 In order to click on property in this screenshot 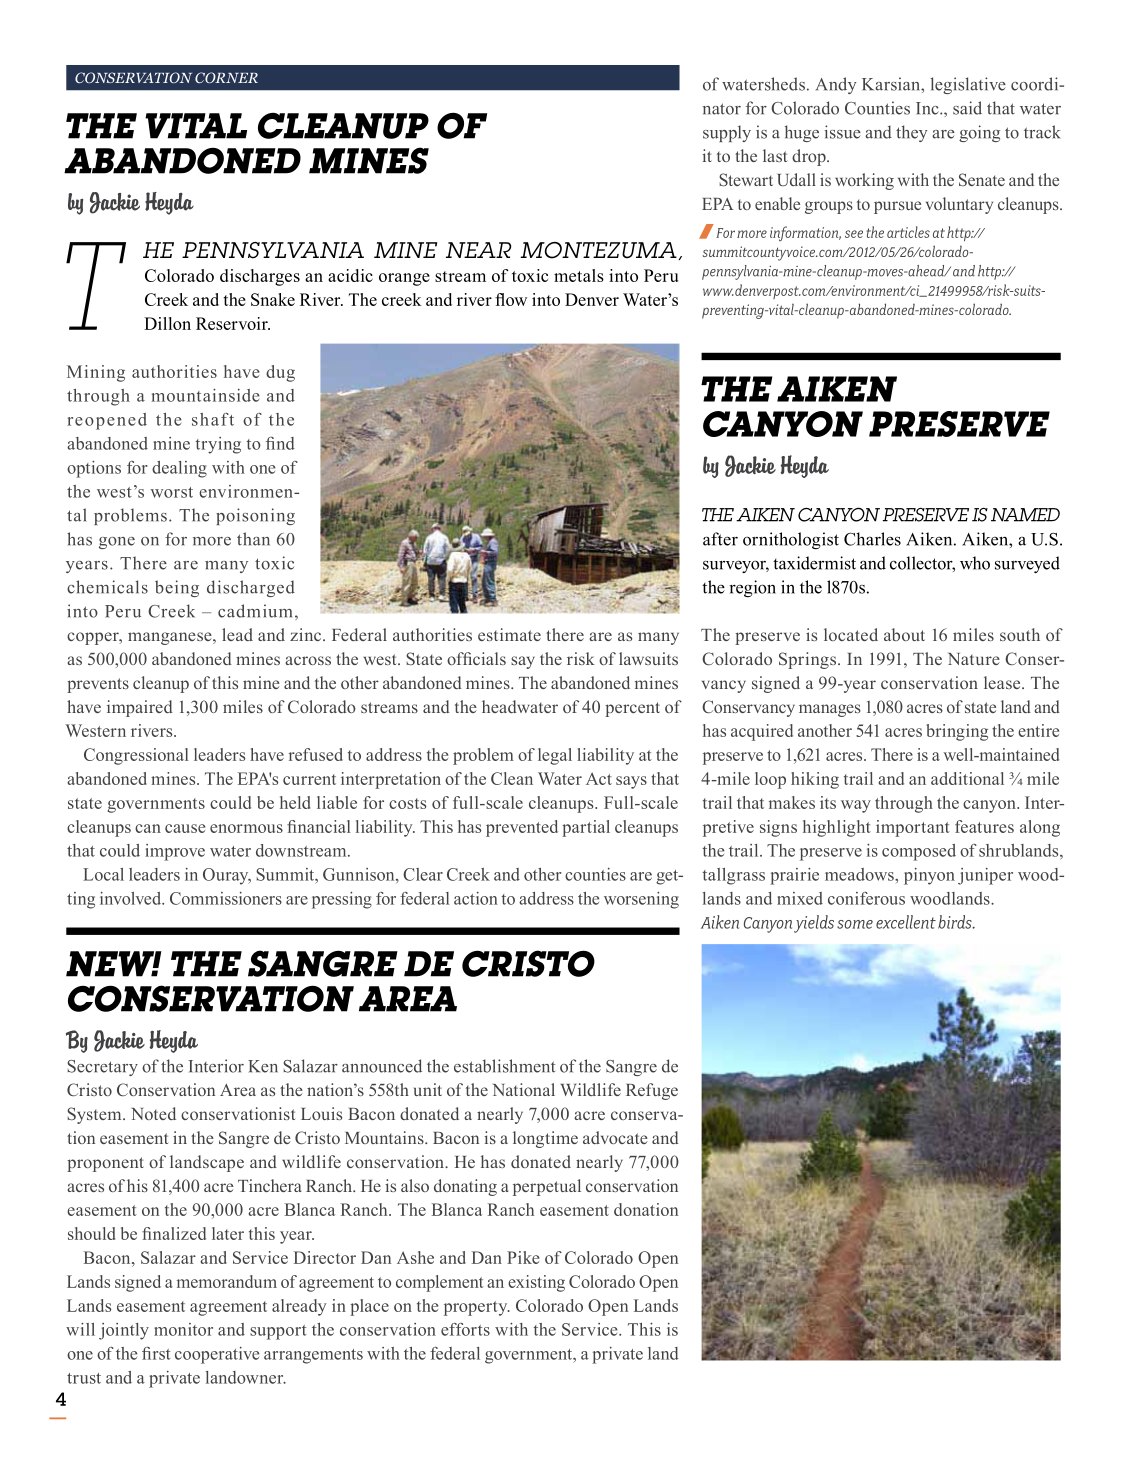, I will do `click(477, 1308)`.
